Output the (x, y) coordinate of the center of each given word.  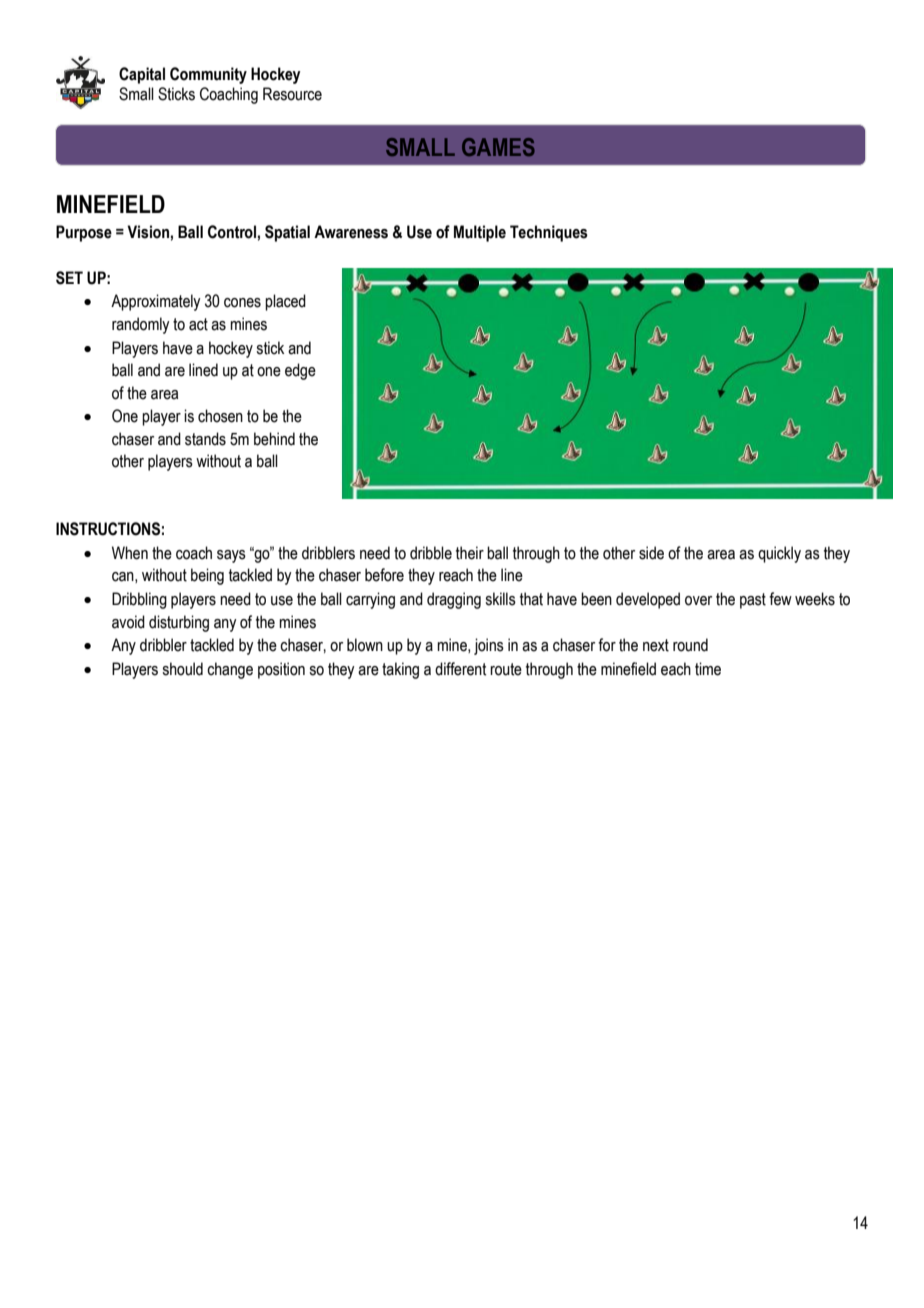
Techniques (549, 233)
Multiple (480, 233)
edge (300, 371)
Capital (142, 75)
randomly (140, 325)
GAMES (498, 147)
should (182, 669)
